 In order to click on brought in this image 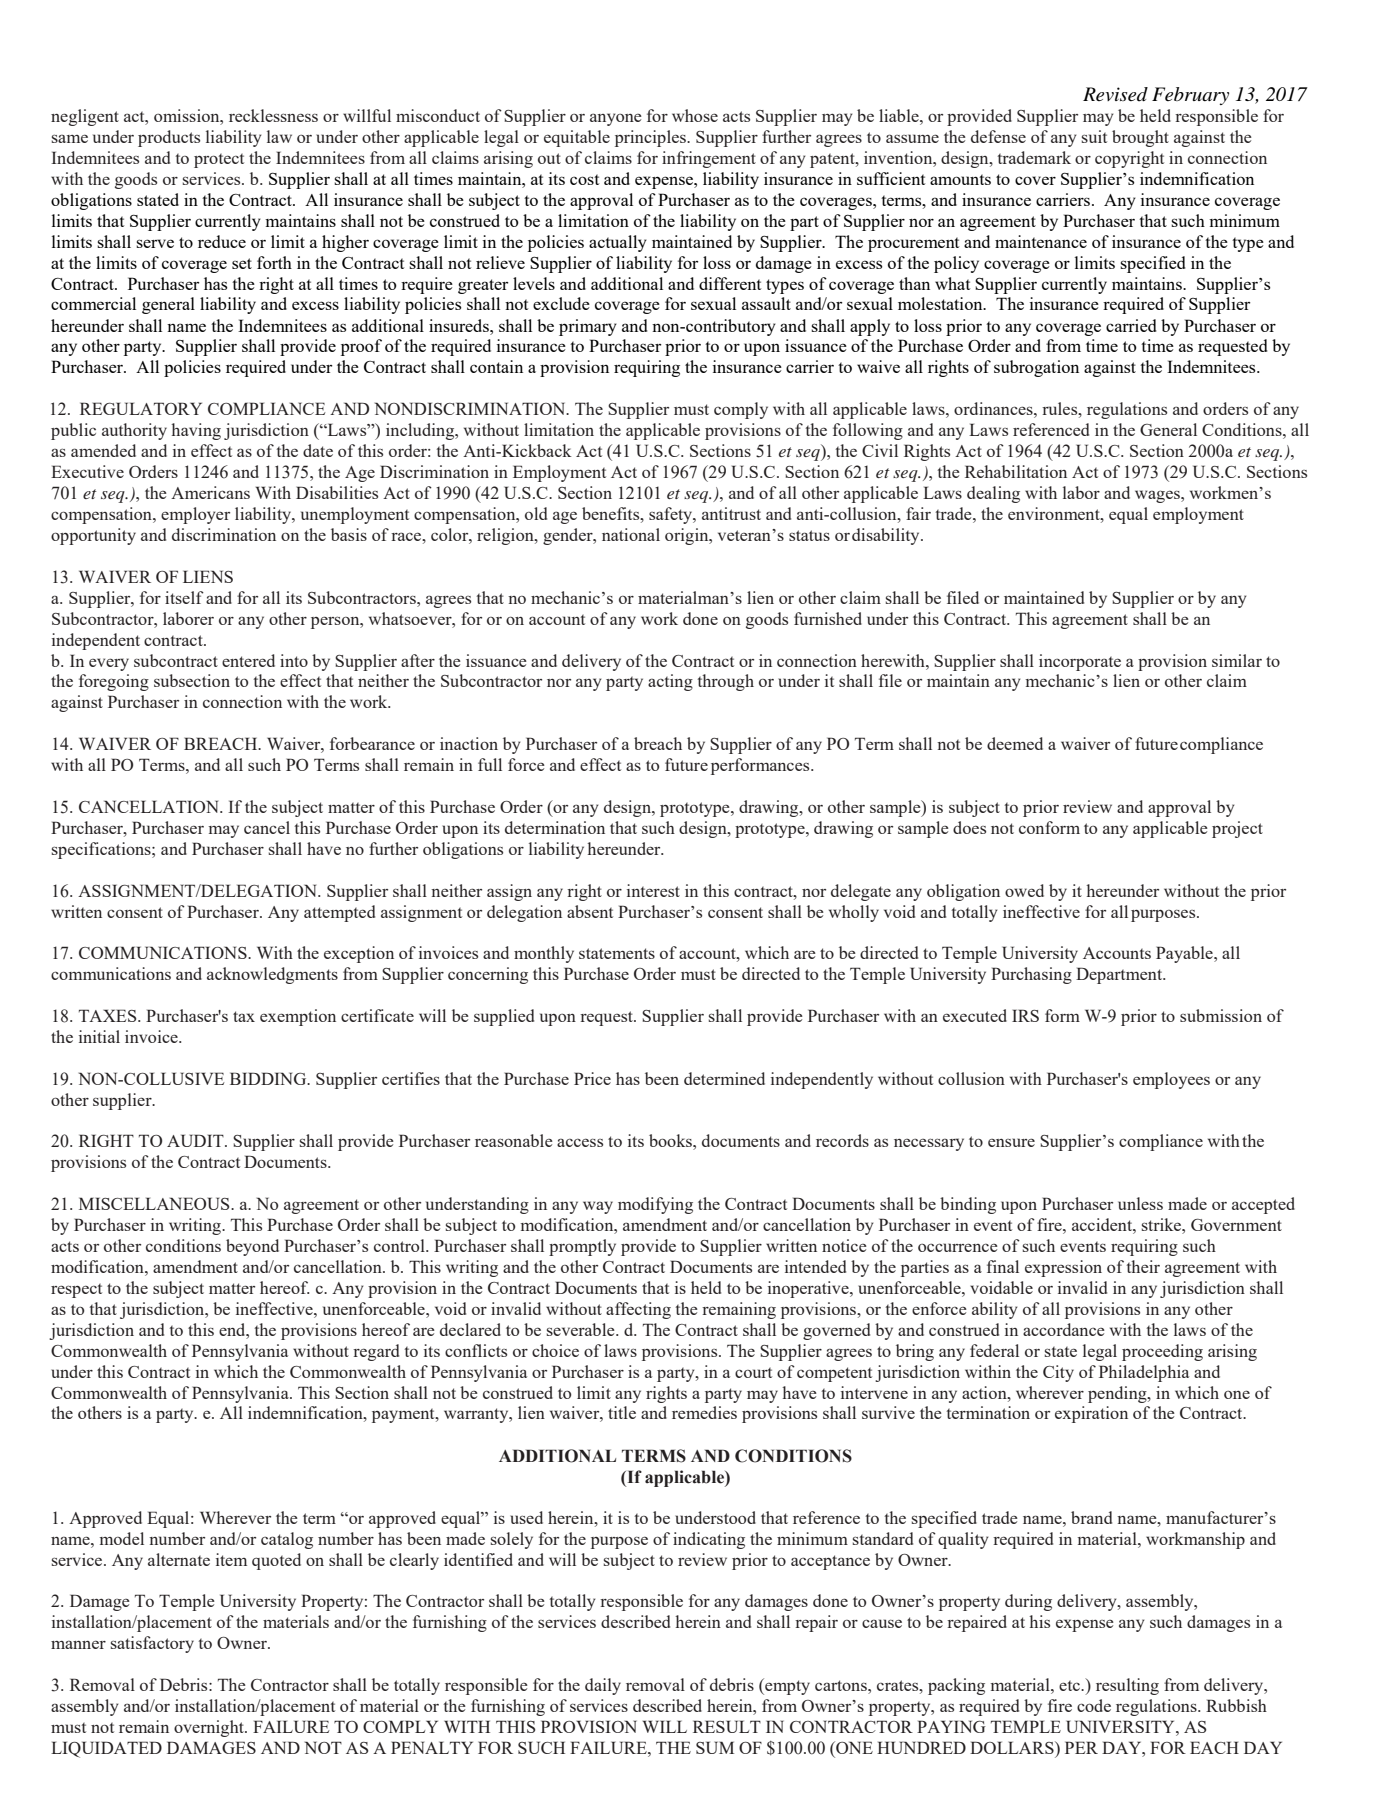, I will do `click(1140, 138)`.
